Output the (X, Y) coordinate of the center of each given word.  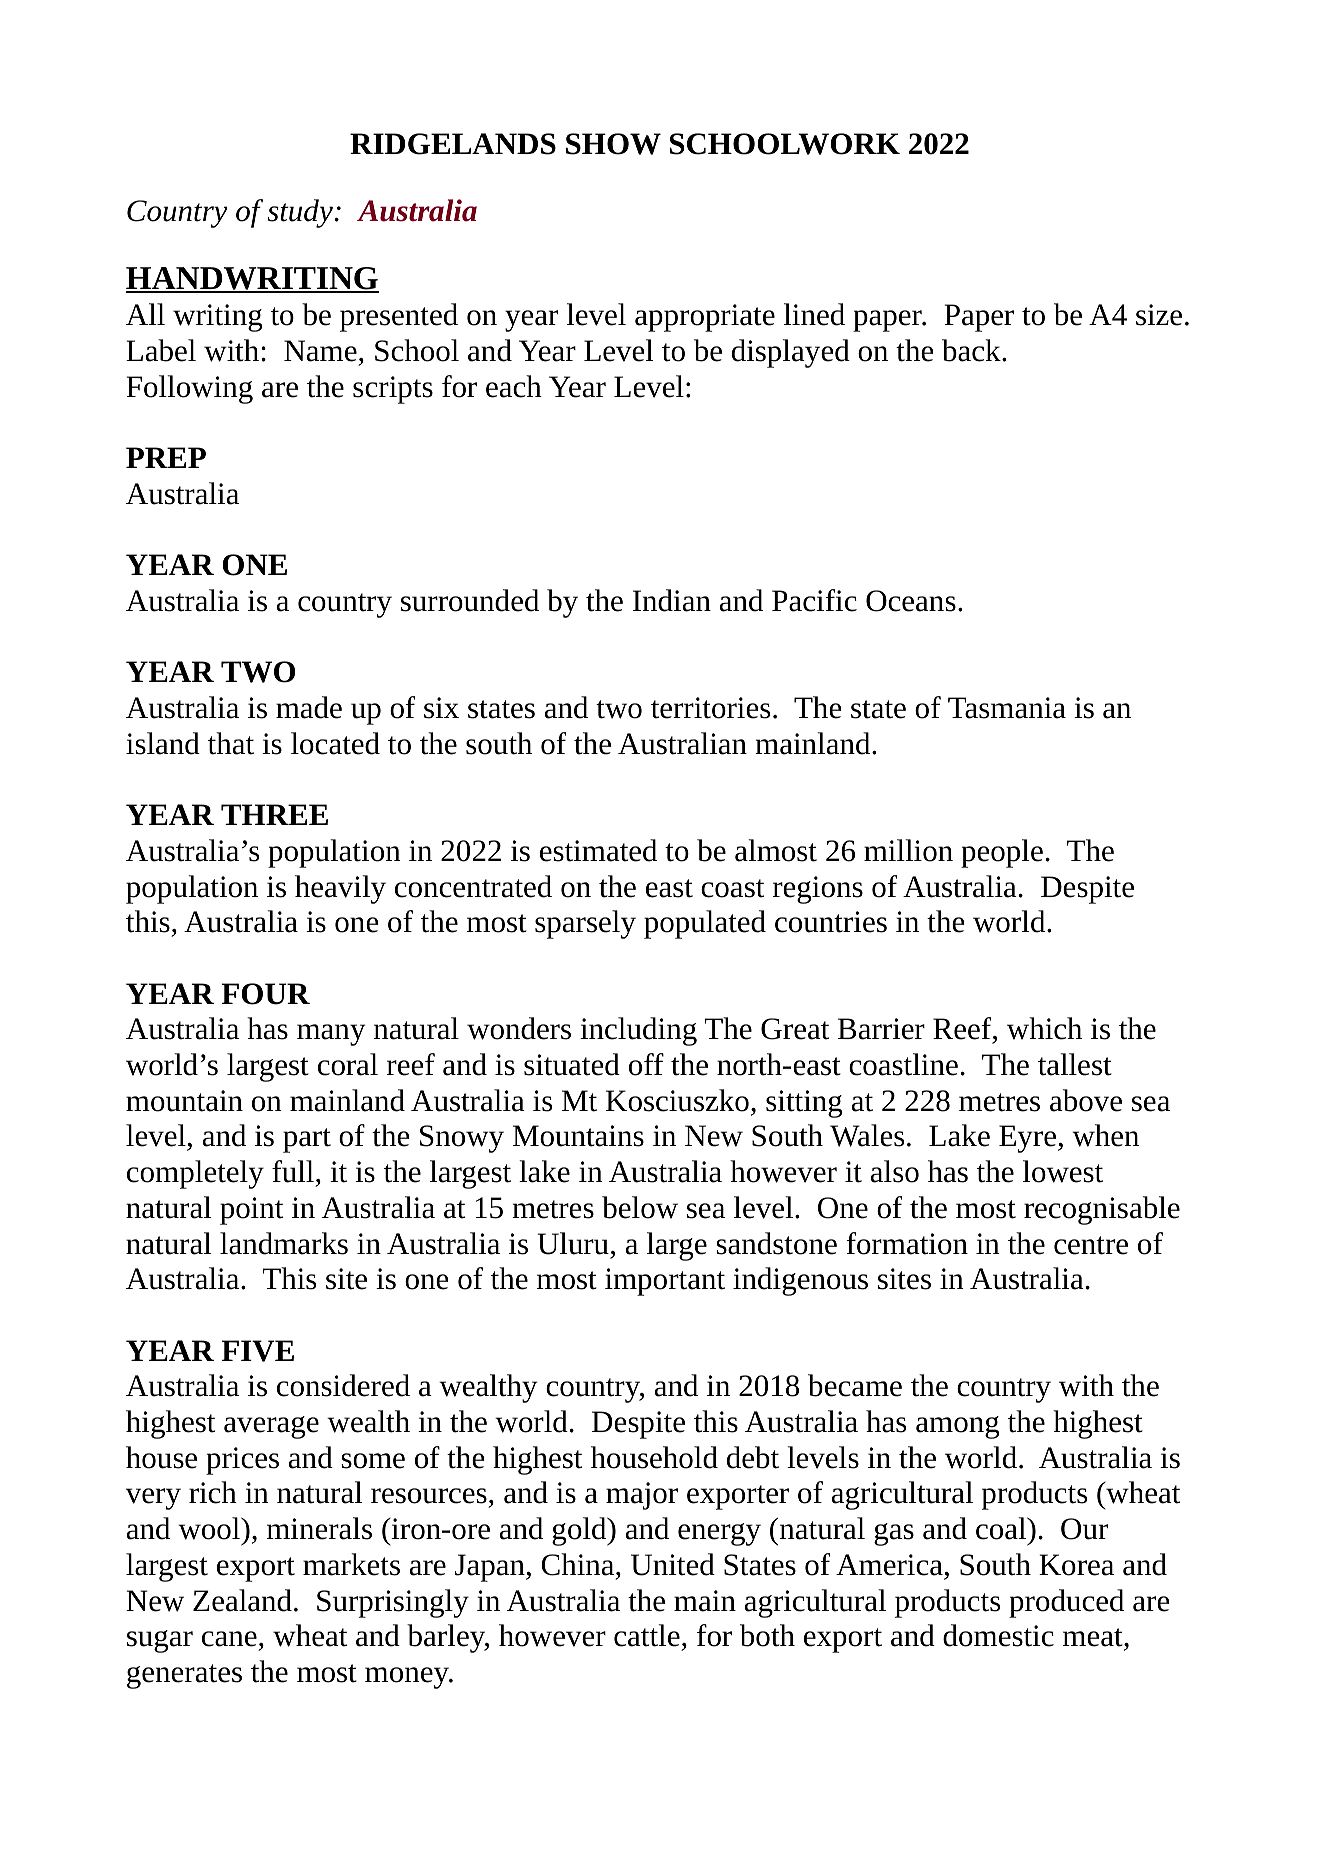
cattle (647, 1635)
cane (229, 1639)
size (1159, 315)
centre (1091, 1245)
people (1002, 853)
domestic (998, 1635)
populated (705, 924)
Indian (672, 600)
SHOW (613, 144)
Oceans (911, 601)
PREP (166, 457)
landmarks (284, 1243)
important (665, 1282)
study (300, 213)
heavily (340, 889)
